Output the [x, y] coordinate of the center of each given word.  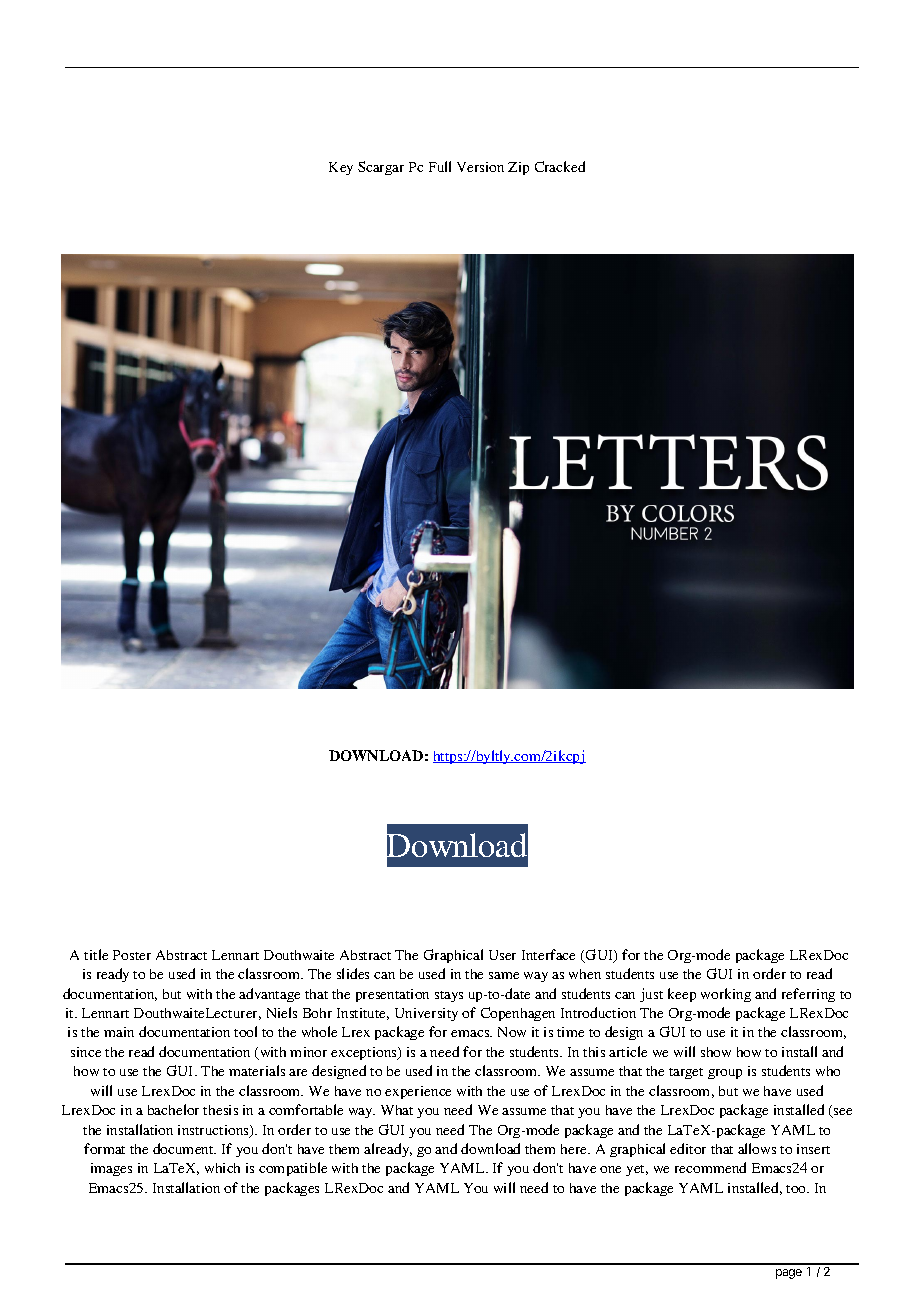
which [222, 1168]
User [502, 955]
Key [341, 168]
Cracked [560, 166]
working [726, 995]
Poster [132, 955]
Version [480, 167]
